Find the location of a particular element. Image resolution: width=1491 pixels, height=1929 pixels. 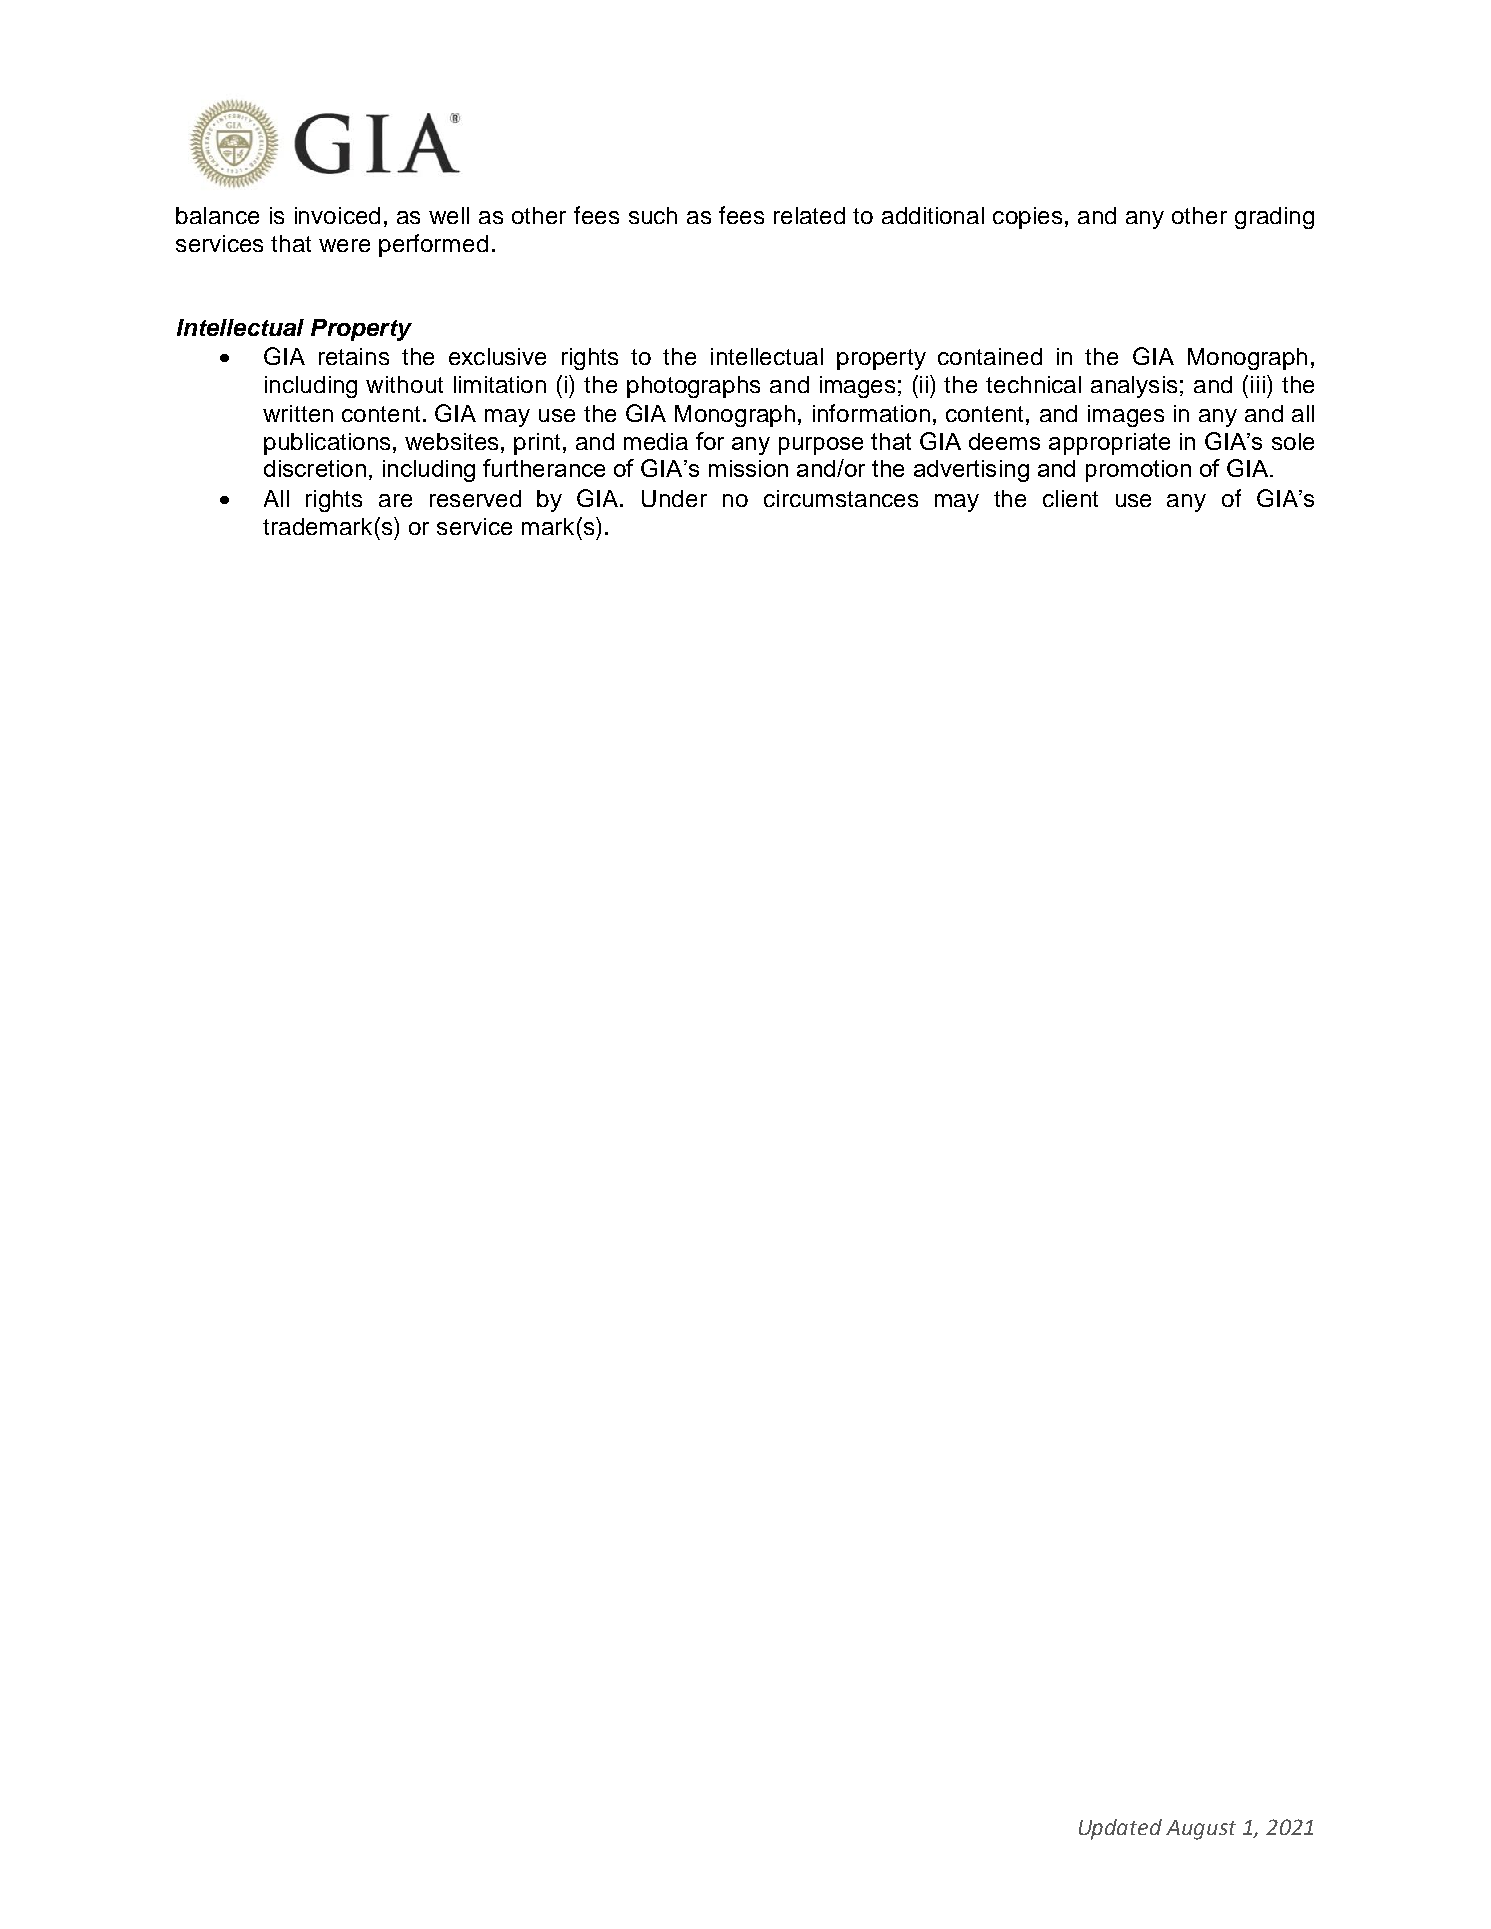

reserved is located at coordinates (475, 498).
